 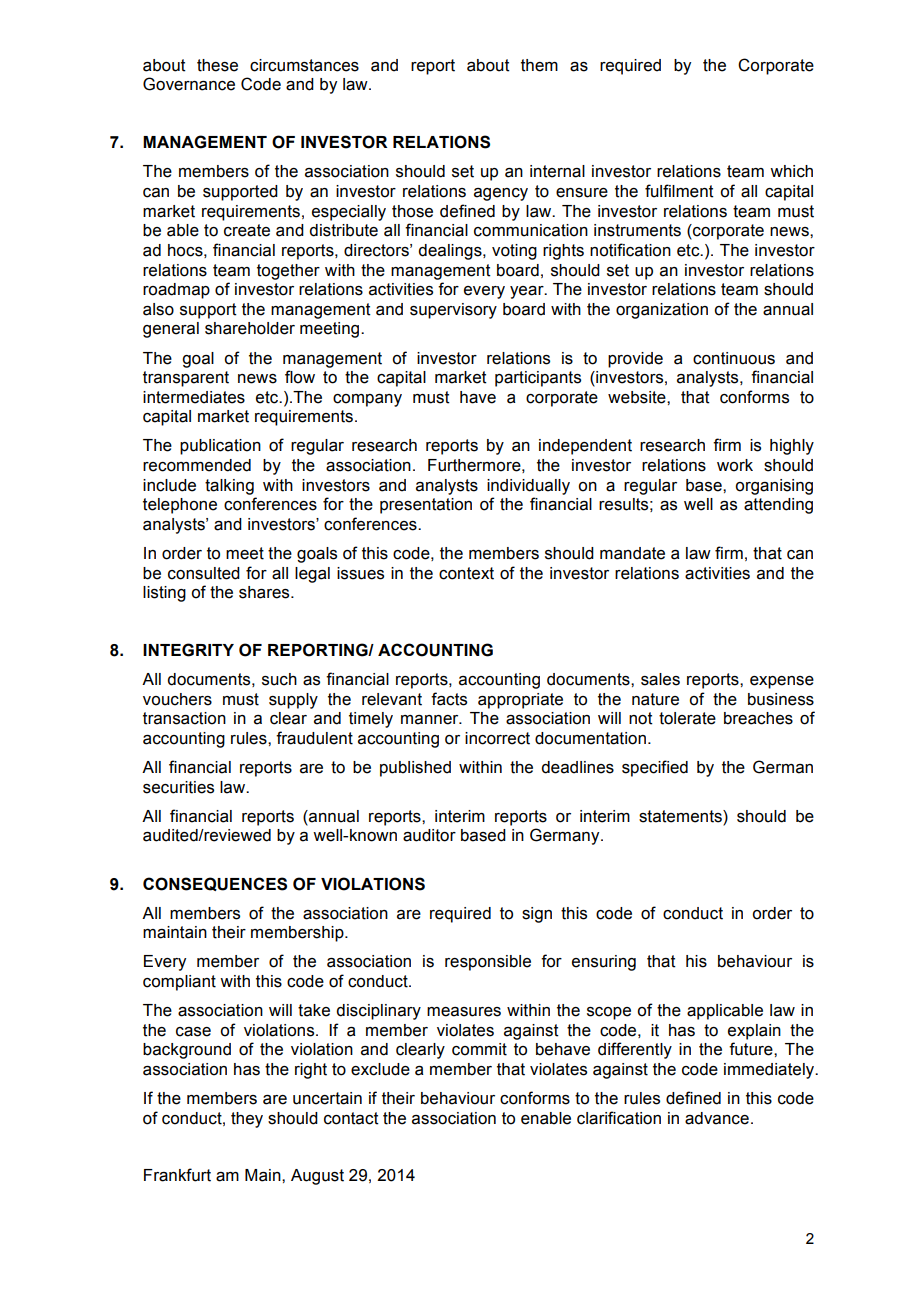 I want to click on they, so click(x=247, y=1120).
